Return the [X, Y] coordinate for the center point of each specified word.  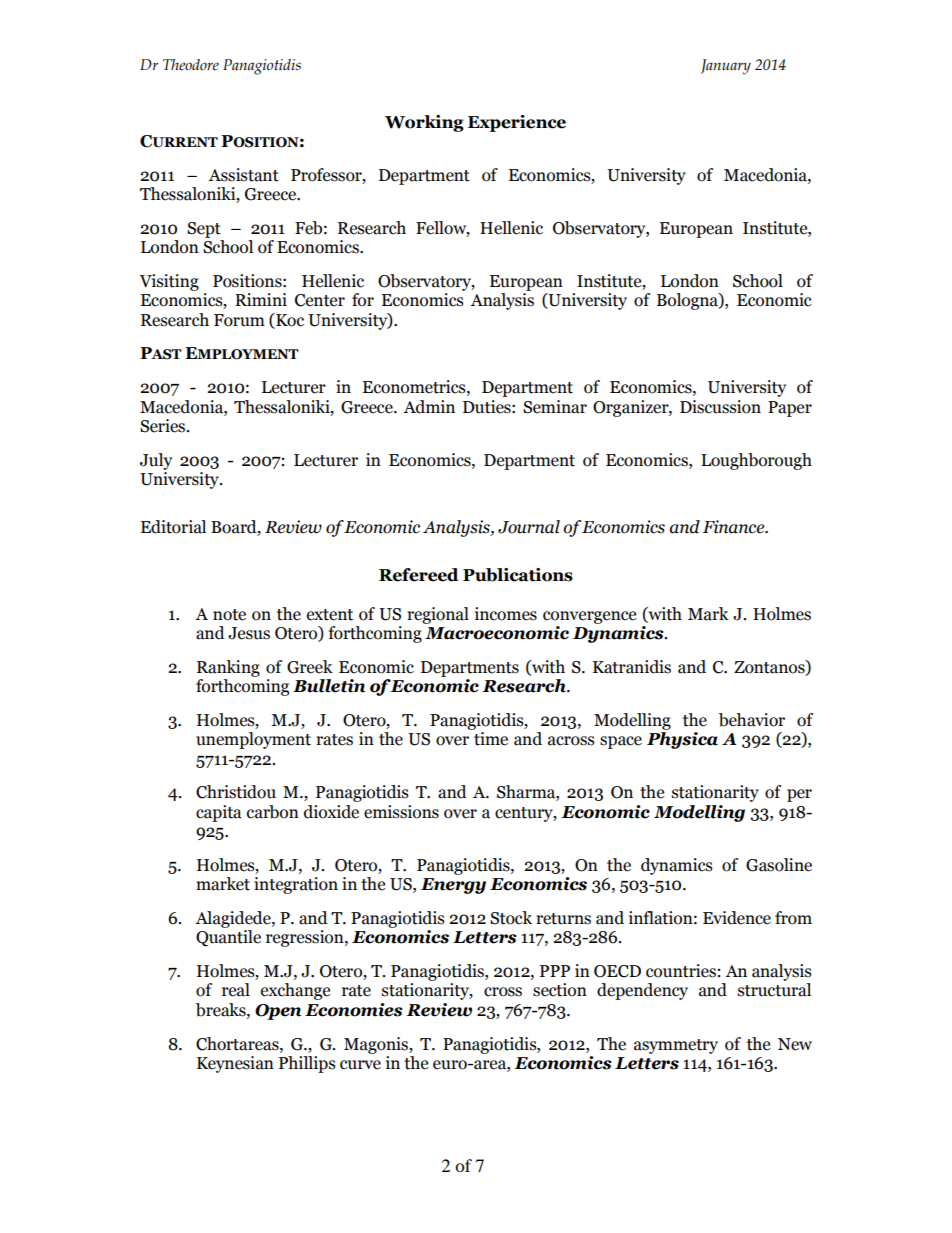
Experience [517, 123]
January [726, 67]
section [560, 990]
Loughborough [756, 461]
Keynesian [235, 1064]
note [229, 615]
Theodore [191, 65]
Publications [518, 575]
